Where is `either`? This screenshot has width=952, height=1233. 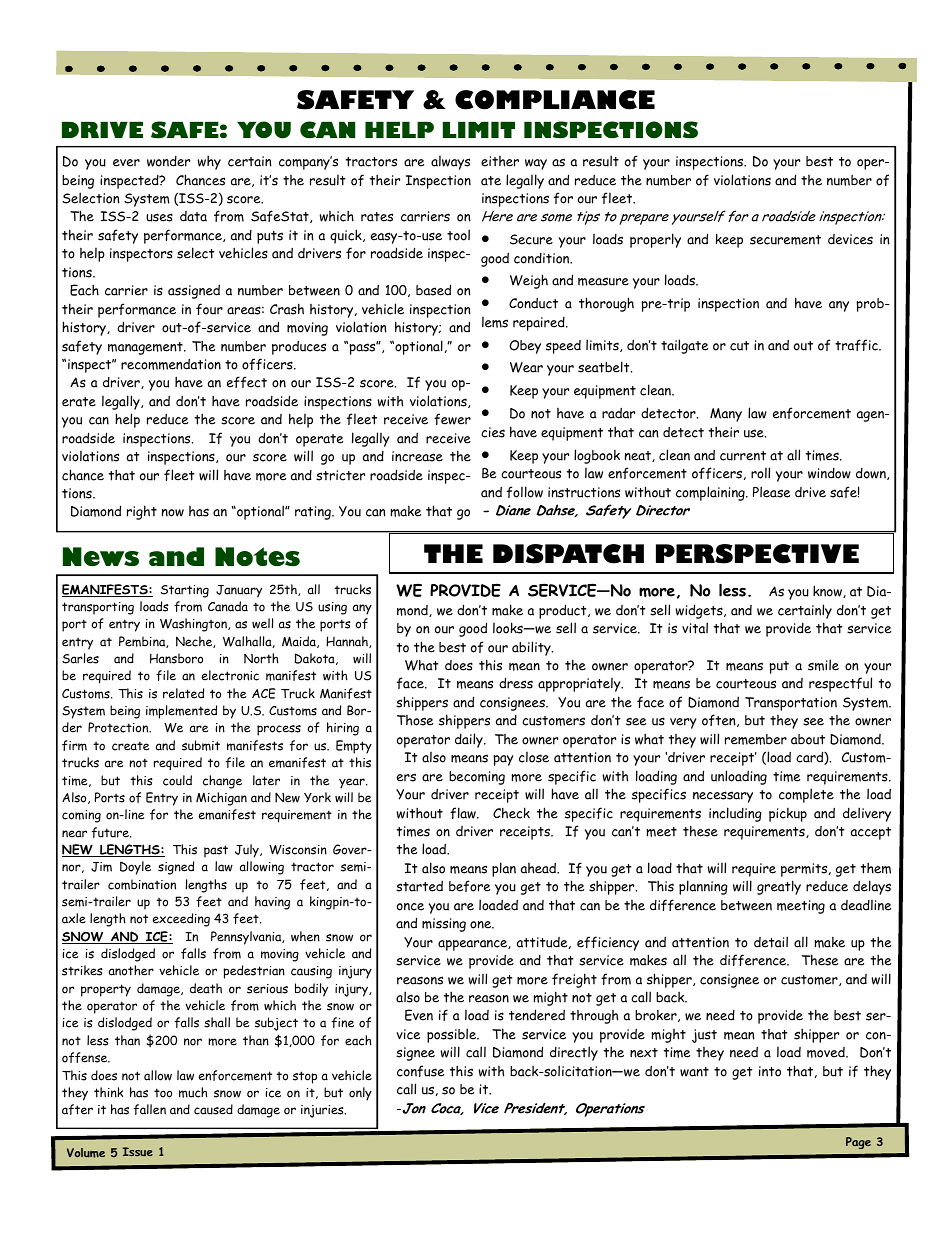 either is located at coordinates (500, 161).
